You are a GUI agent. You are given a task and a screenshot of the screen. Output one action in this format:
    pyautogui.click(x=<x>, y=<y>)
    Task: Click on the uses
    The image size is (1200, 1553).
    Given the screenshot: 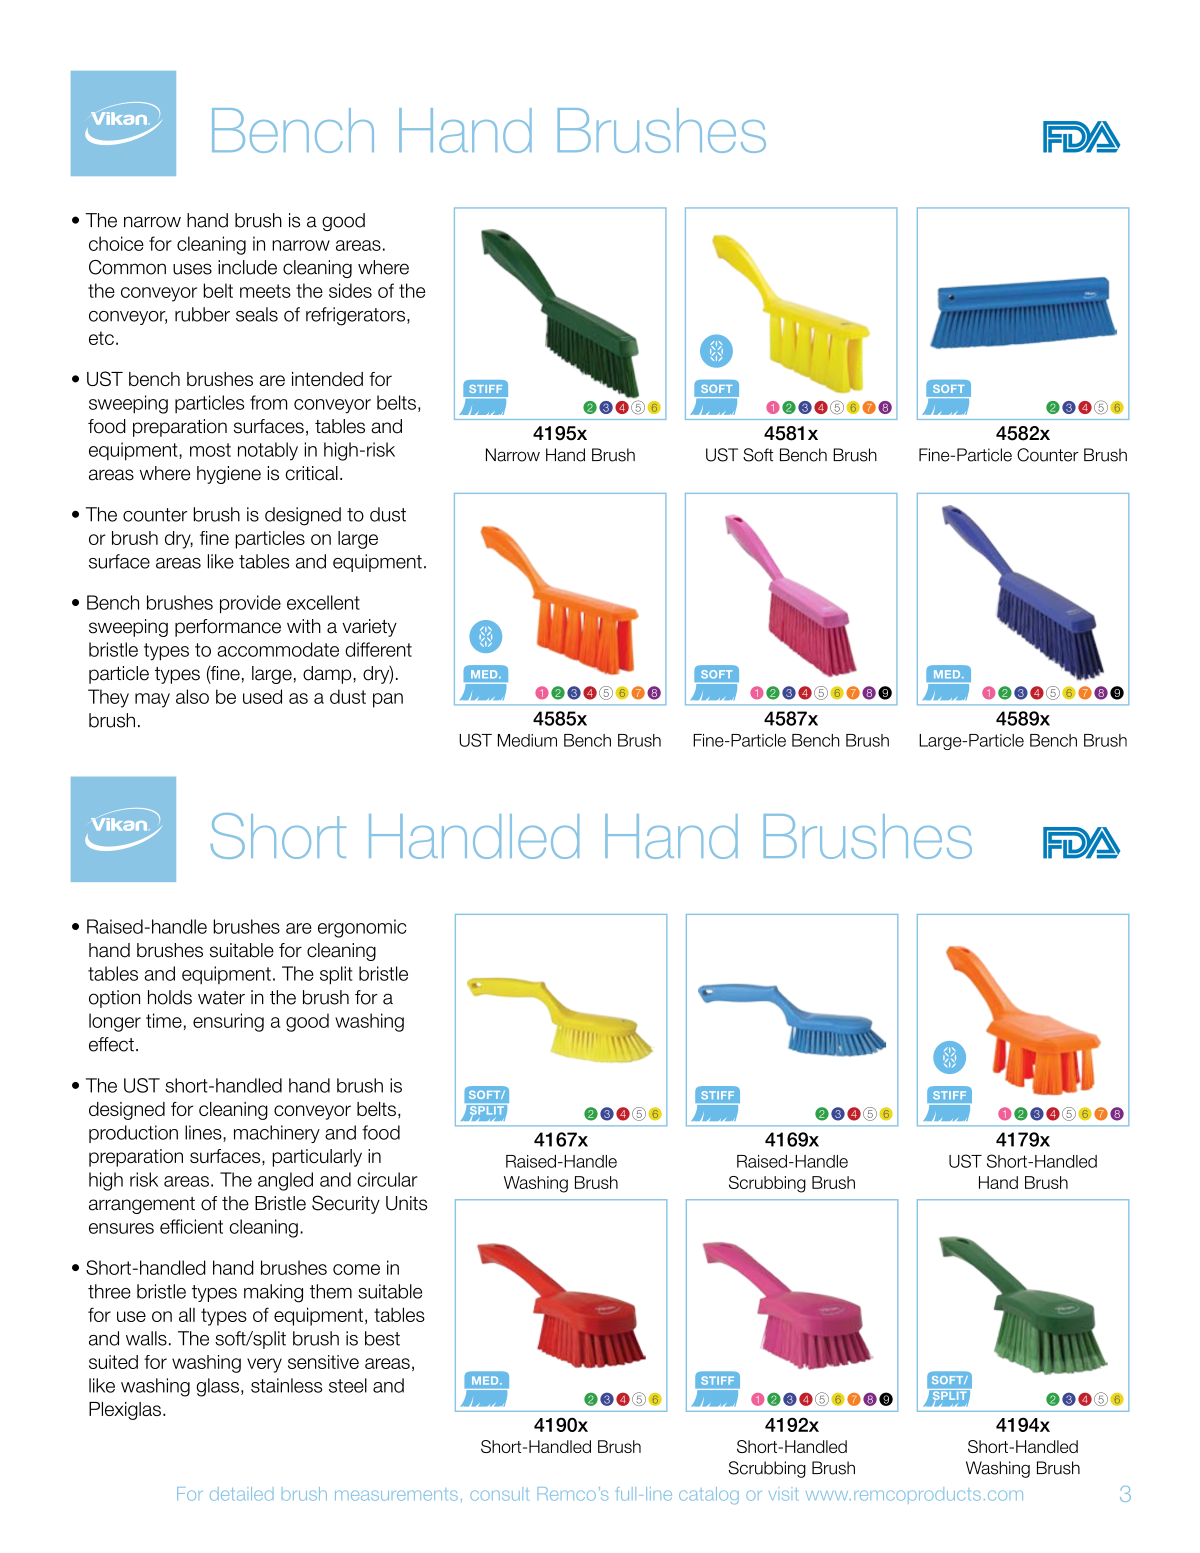 What is the action you would take?
    pyautogui.click(x=192, y=269)
